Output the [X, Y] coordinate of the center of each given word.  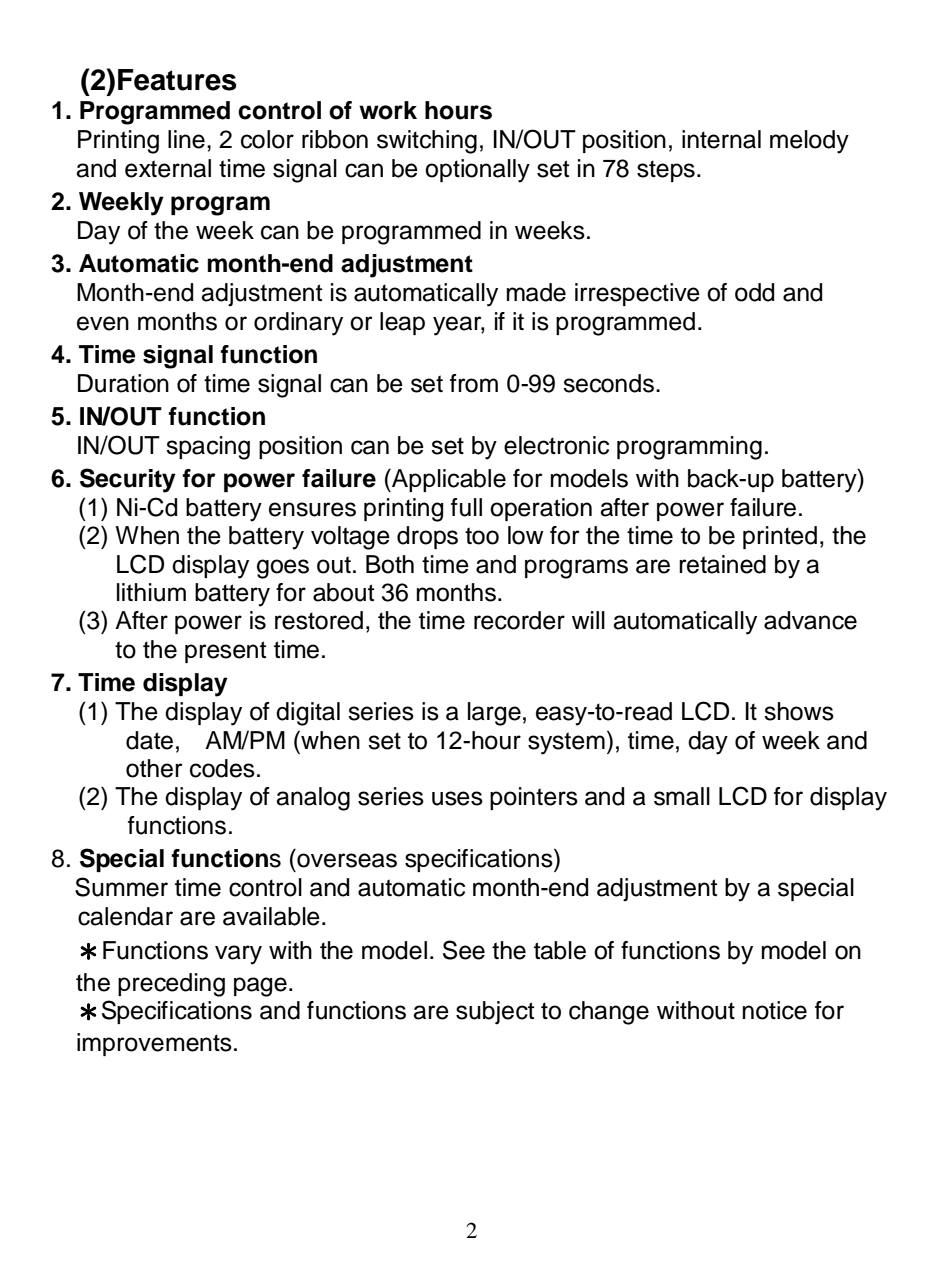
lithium [151, 592]
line [186, 139]
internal [721, 139]
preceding [171, 985]
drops [427, 537]
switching [427, 142]
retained [722, 564]
